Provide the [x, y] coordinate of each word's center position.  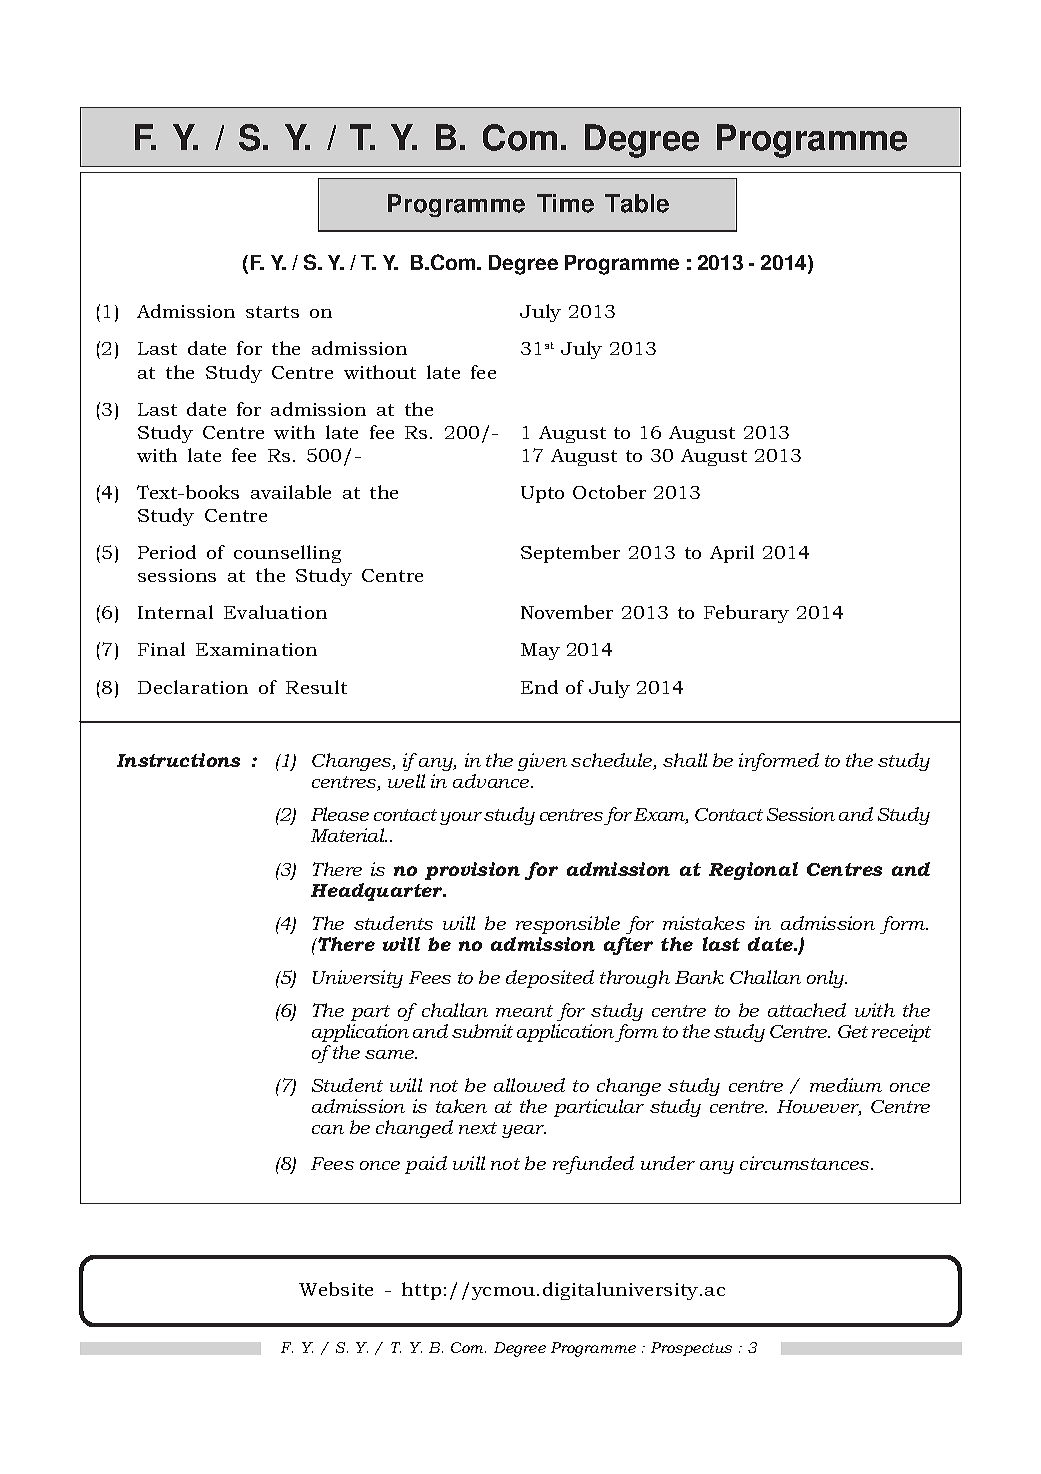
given [542, 762]
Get [853, 1031]
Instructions [178, 760]
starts [272, 312]
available [291, 492]
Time [565, 203]
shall [685, 760]
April [732, 554]
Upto [542, 494]
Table [637, 203]
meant [524, 1011]
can [328, 1129]
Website [336, 1289]
